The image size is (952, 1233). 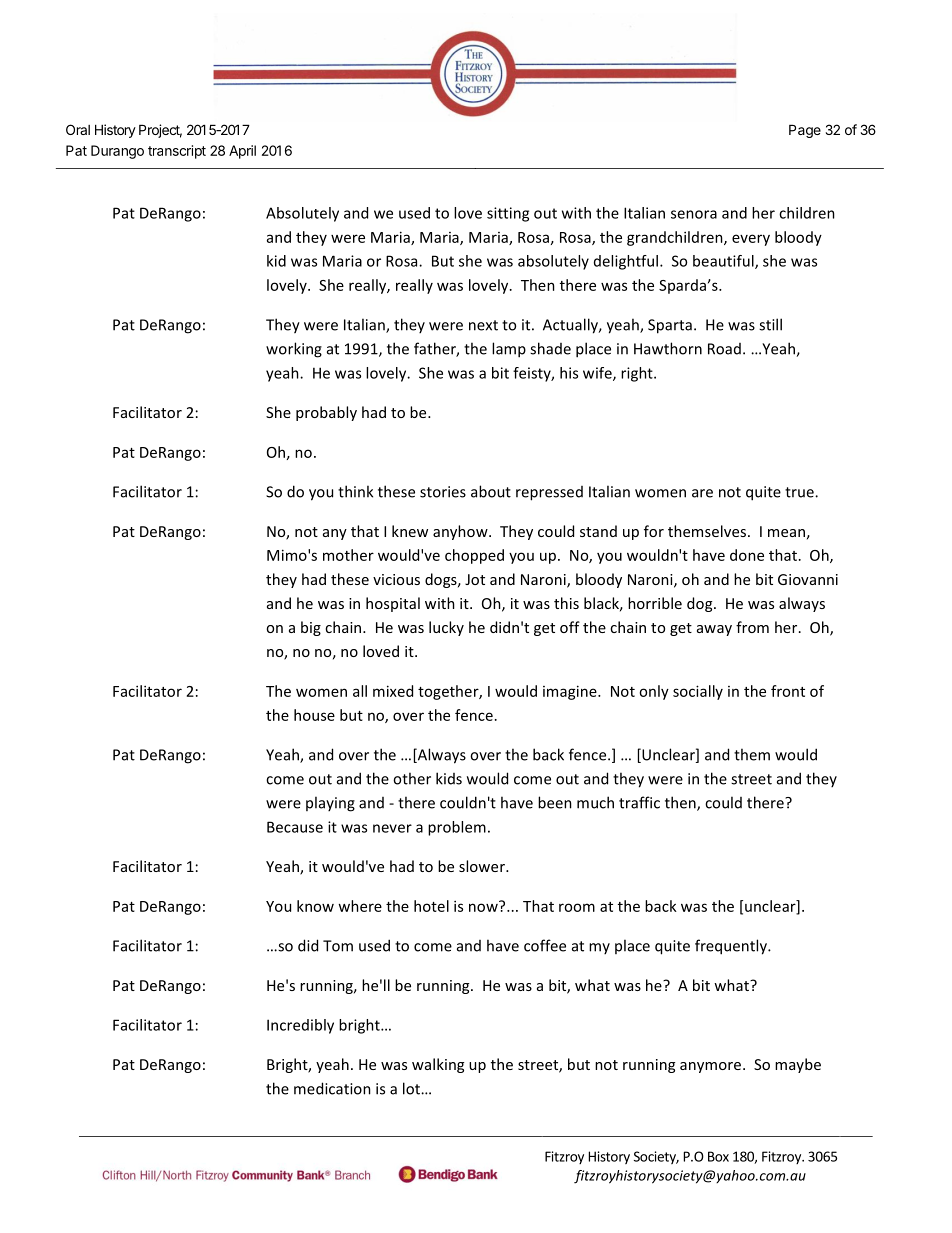 What do you see at coordinates (177, 152) in the screenshot?
I see `transcript` at bounding box center [177, 152].
